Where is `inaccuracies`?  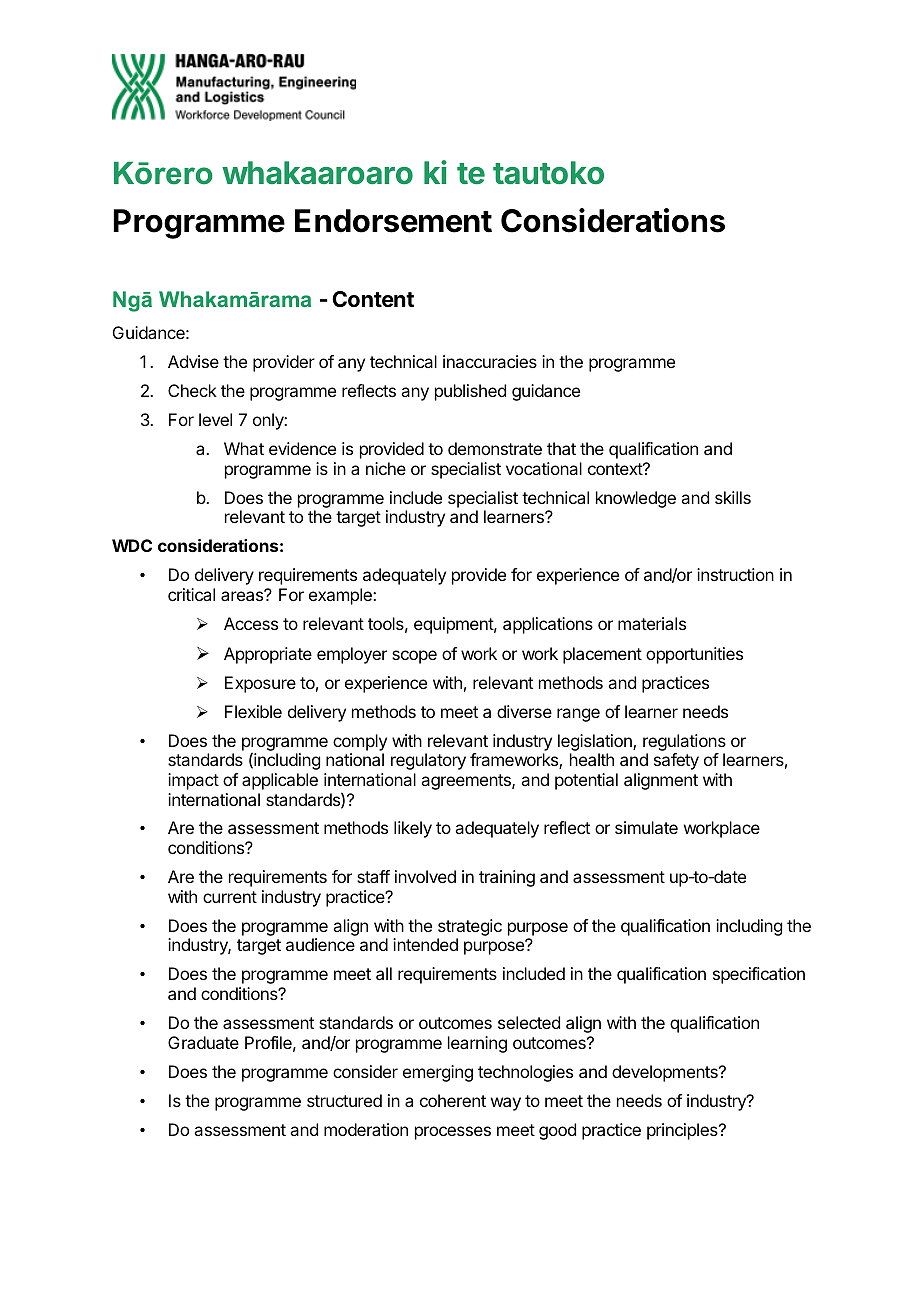 inaccuracies is located at coordinates (490, 361).
